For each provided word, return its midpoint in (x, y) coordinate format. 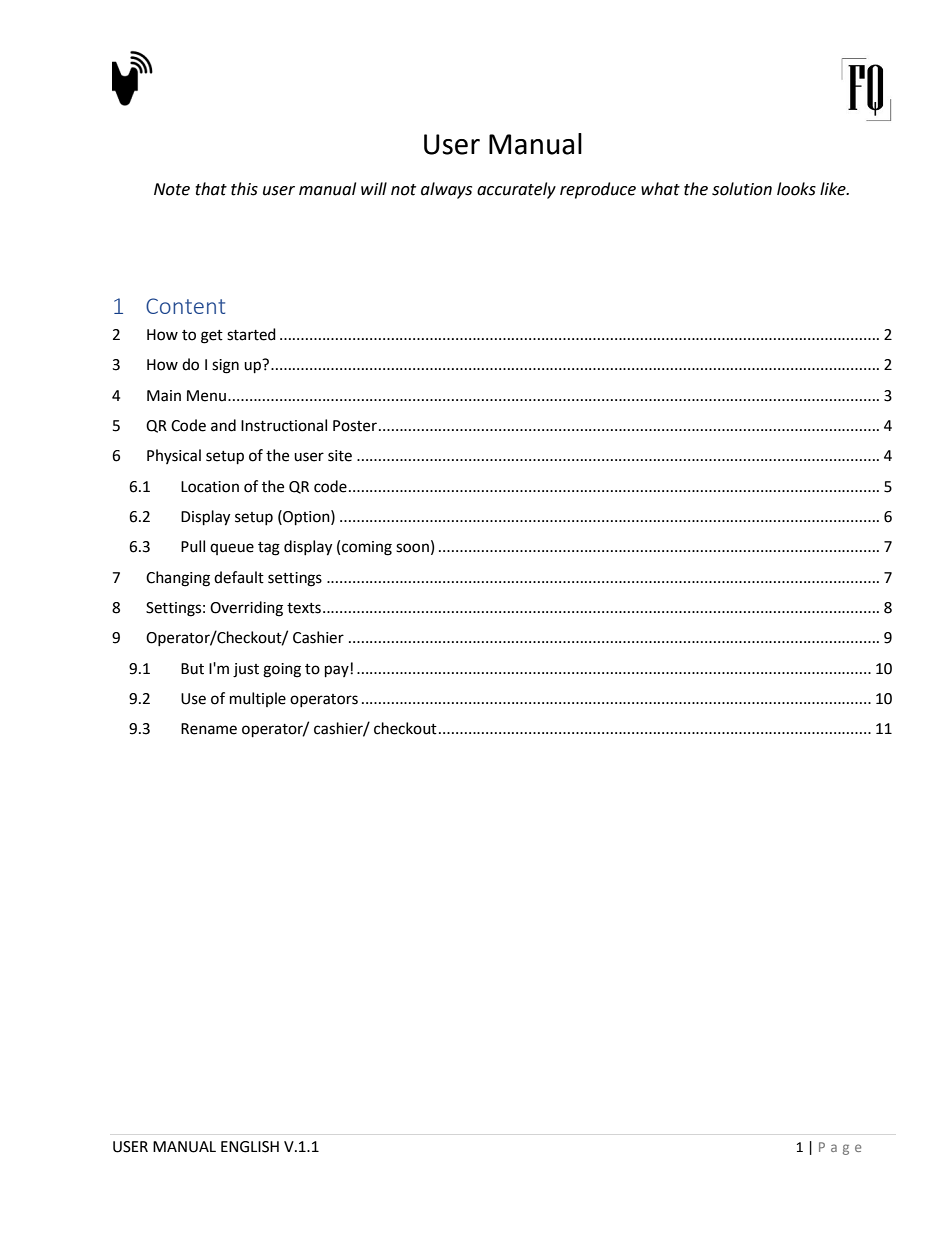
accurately (516, 190)
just (246, 670)
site (340, 456)
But (192, 669)
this (244, 189)
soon (412, 548)
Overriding (246, 609)
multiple (258, 699)
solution (742, 189)
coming (367, 548)
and (223, 425)
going (282, 670)
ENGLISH (250, 1147)
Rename (209, 729)
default (239, 577)
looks (796, 189)
